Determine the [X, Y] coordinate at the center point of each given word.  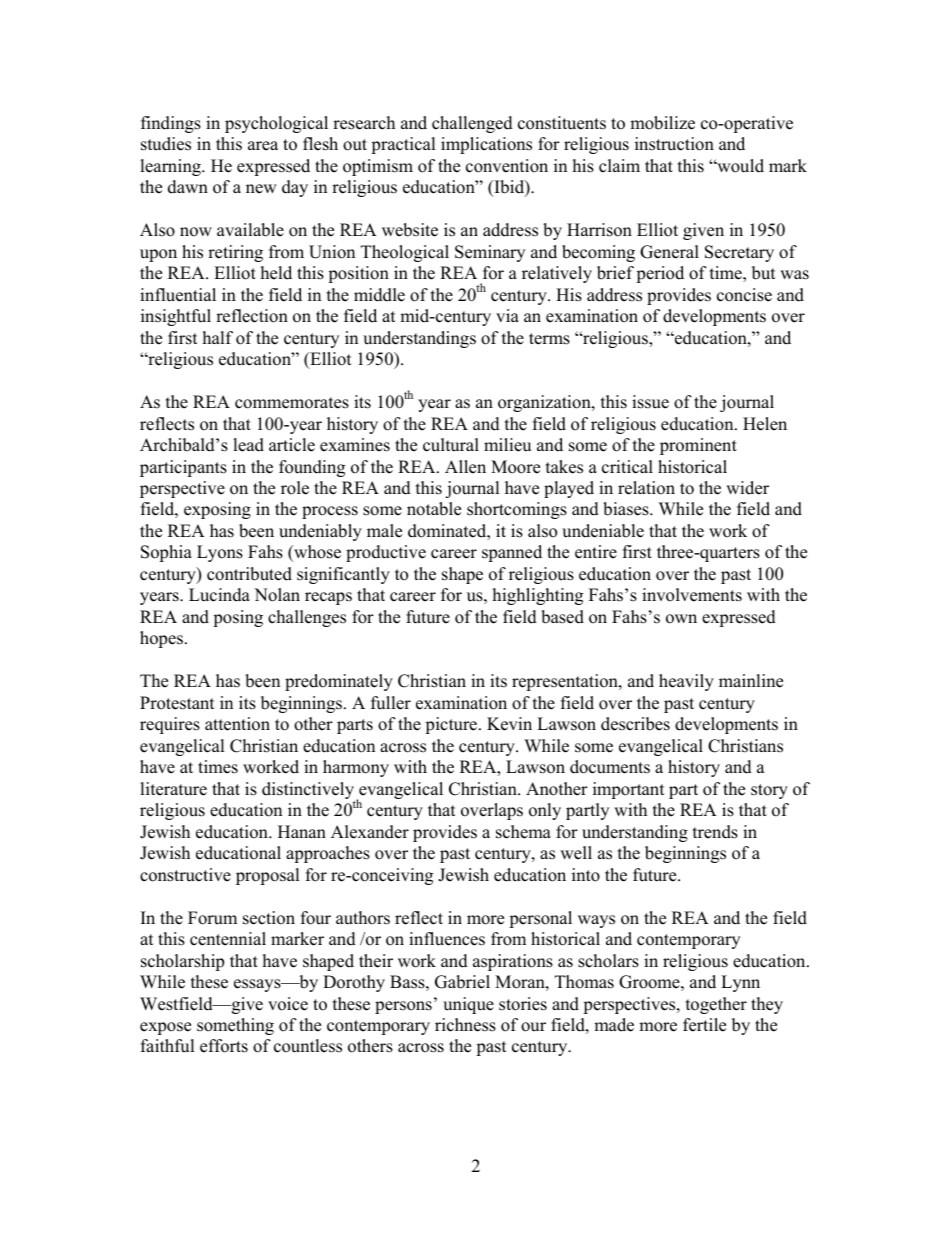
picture [451, 725]
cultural [451, 445]
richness [465, 1025]
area [263, 146]
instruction [674, 144]
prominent [698, 446]
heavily [686, 682]
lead [248, 445]
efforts [224, 1046]
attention [237, 724]
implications [486, 145]
